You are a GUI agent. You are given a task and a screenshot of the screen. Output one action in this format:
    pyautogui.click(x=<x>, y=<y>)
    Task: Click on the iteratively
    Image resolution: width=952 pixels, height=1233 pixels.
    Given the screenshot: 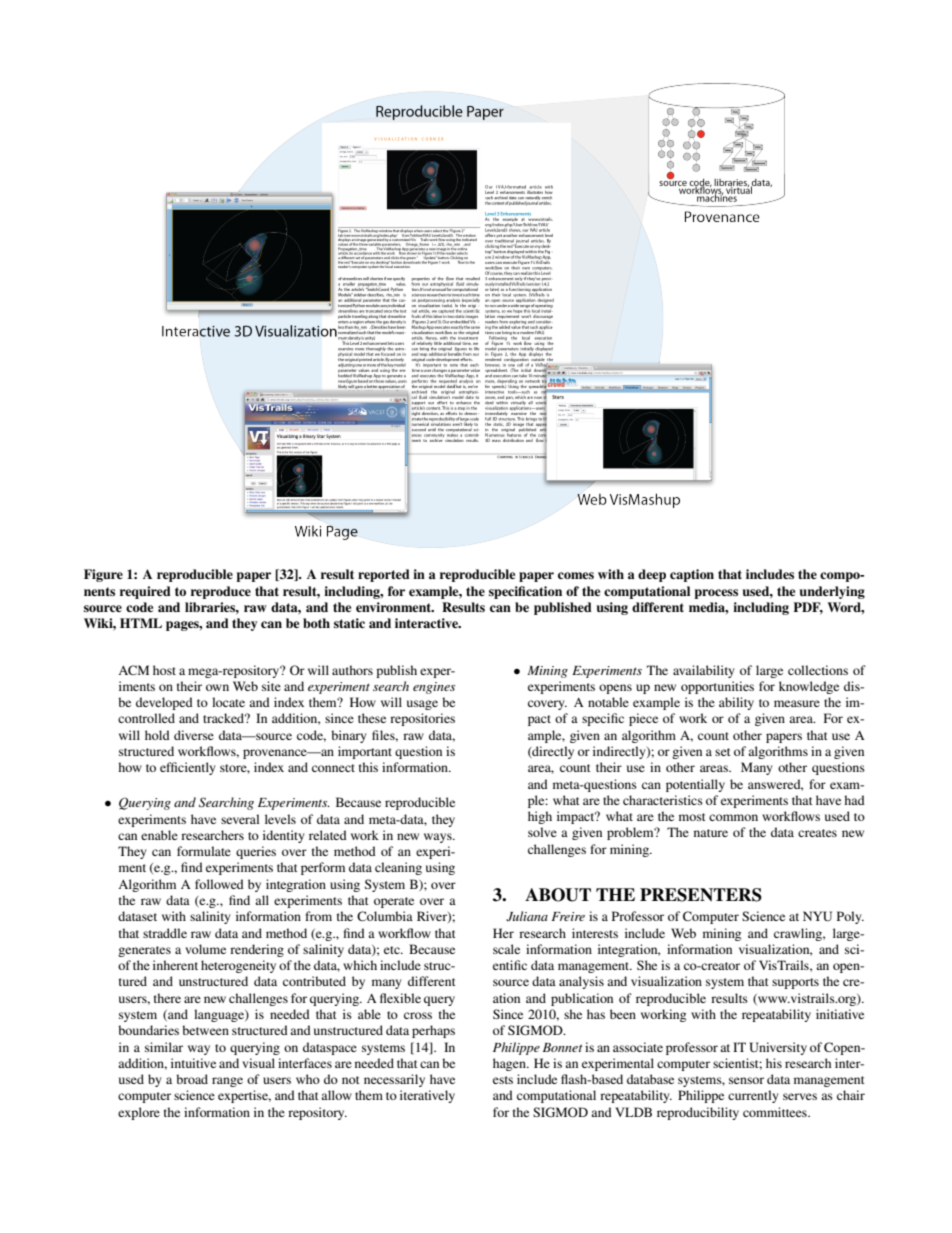 What is the action you would take?
    pyautogui.click(x=427, y=1096)
